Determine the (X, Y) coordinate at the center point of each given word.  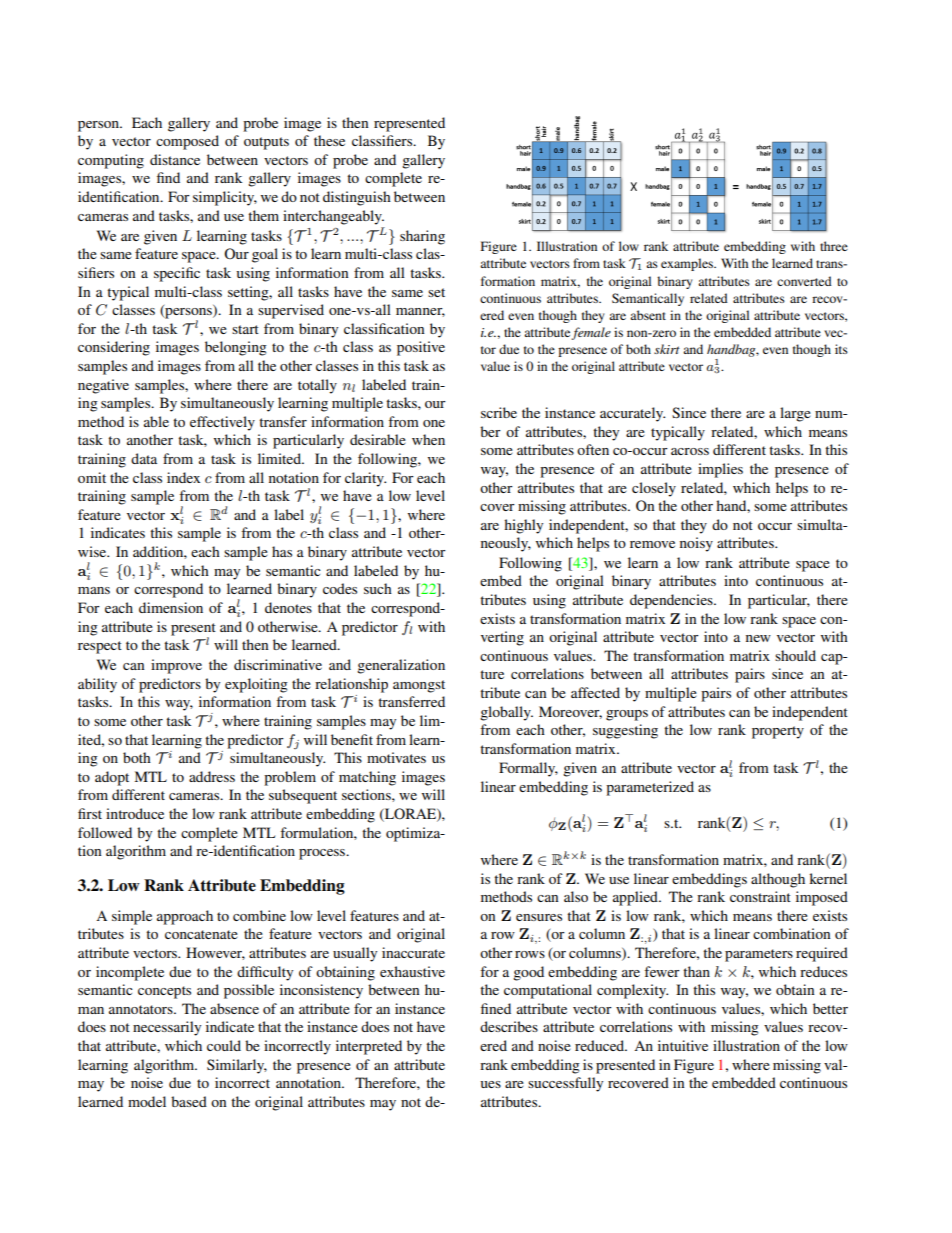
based (189, 1101)
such (378, 588)
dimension (171, 607)
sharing (422, 237)
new (758, 638)
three (834, 246)
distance (175, 159)
